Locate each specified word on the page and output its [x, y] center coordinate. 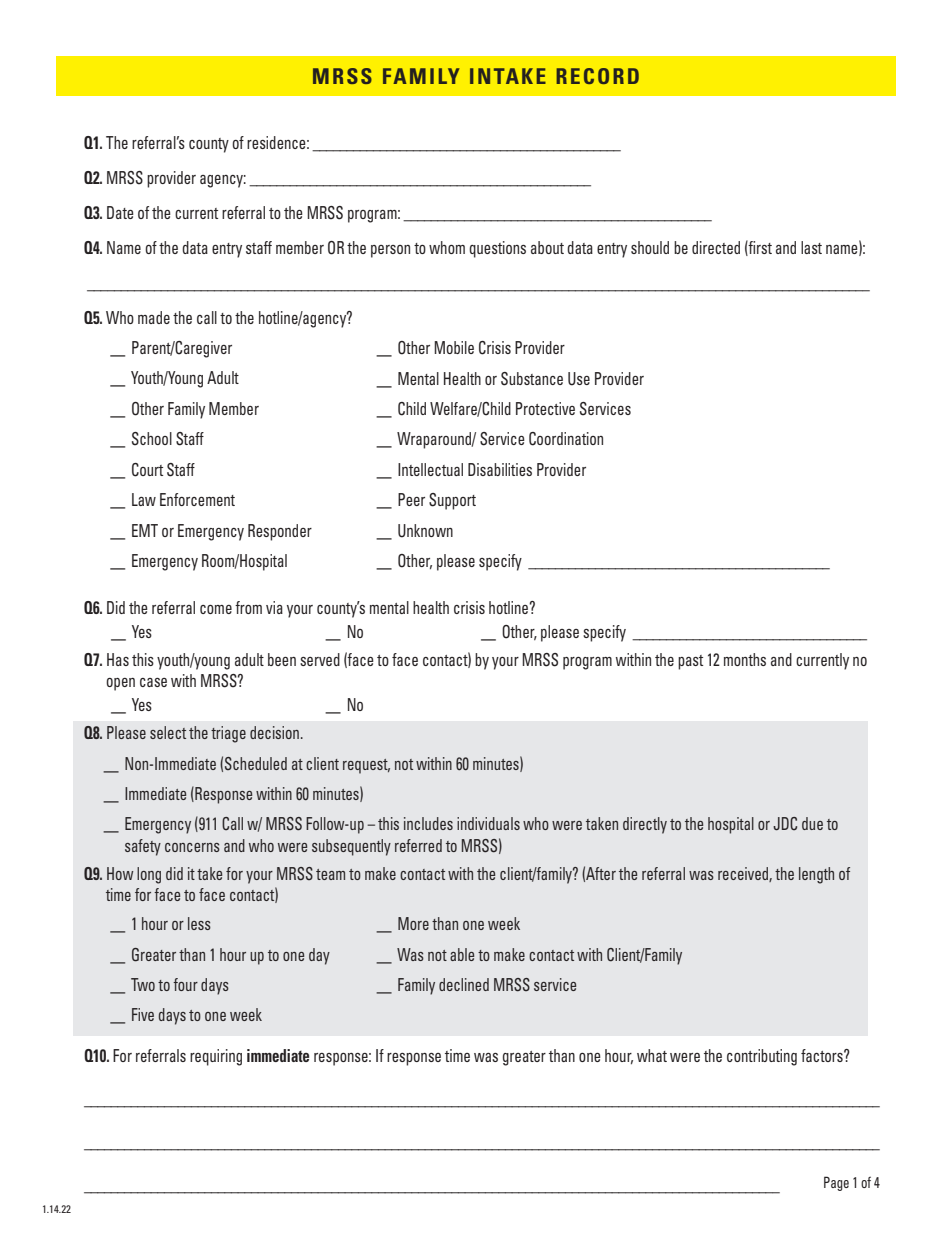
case [153, 682]
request [366, 766]
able [462, 954]
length [816, 875]
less [199, 923]
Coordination [566, 439]
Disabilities [500, 469]
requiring [216, 1057]
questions [497, 249]
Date [120, 212]
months [745, 659]
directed [716, 247]
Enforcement [197, 499]
